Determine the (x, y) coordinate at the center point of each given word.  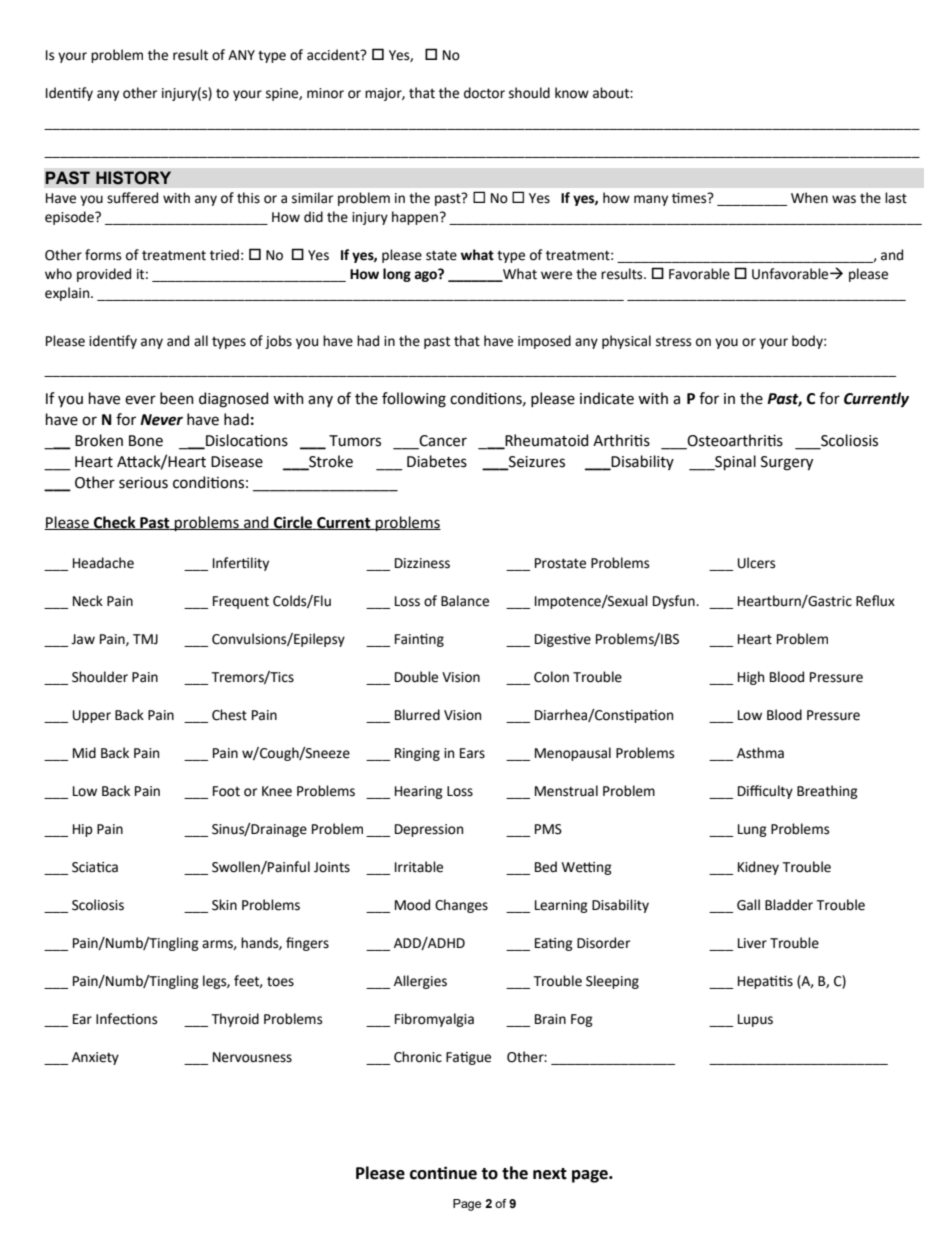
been (177, 398)
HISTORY (133, 178)
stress (673, 341)
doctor (484, 93)
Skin (224, 905)
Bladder (789, 905)
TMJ (145, 639)
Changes (461, 906)
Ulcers (756, 563)
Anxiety (95, 1058)
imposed (544, 342)
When (809, 198)
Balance (465, 601)
